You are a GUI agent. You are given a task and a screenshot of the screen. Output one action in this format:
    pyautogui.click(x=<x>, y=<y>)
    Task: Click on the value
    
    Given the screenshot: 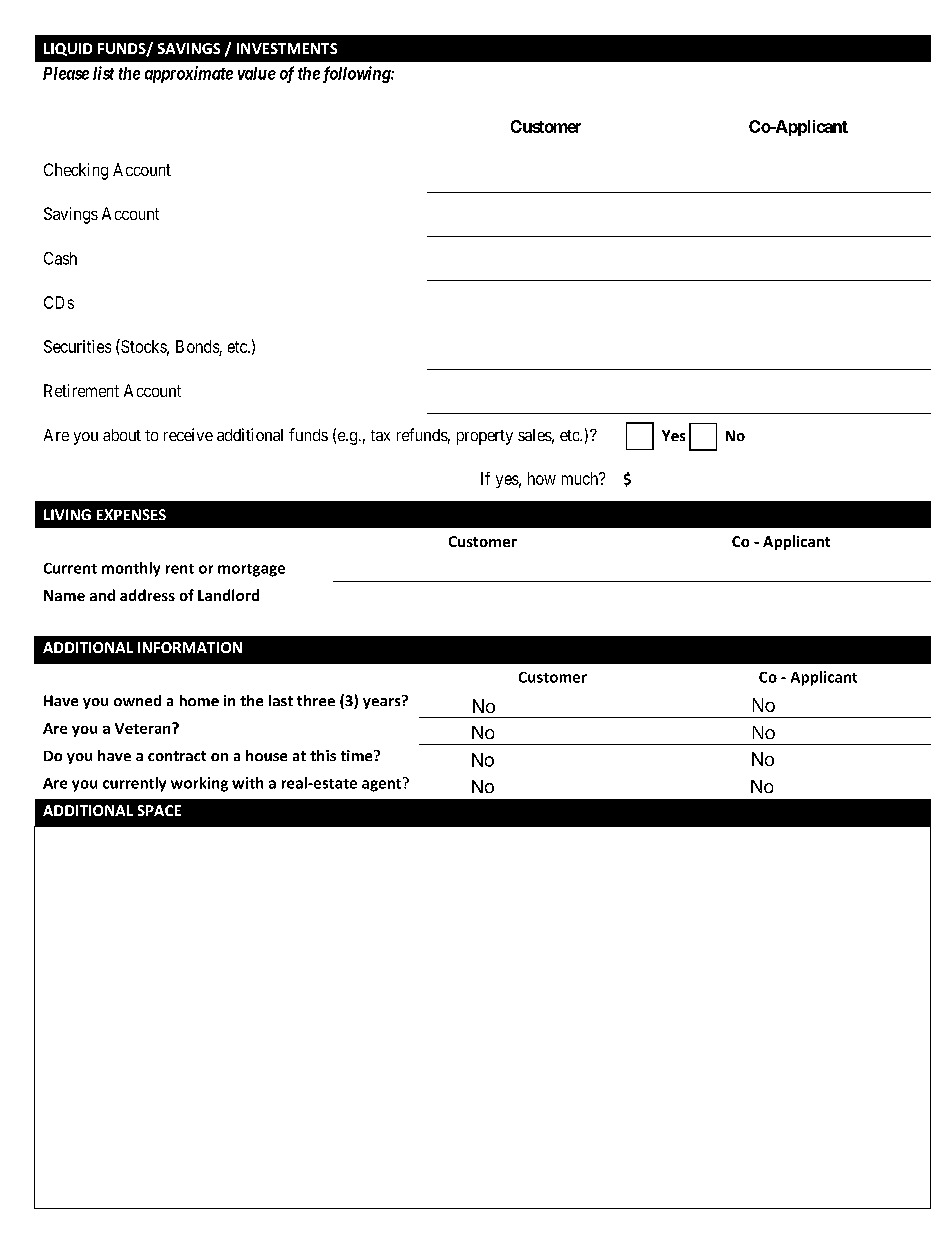 What is the action you would take?
    pyautogui.click(x=257, y=73)
